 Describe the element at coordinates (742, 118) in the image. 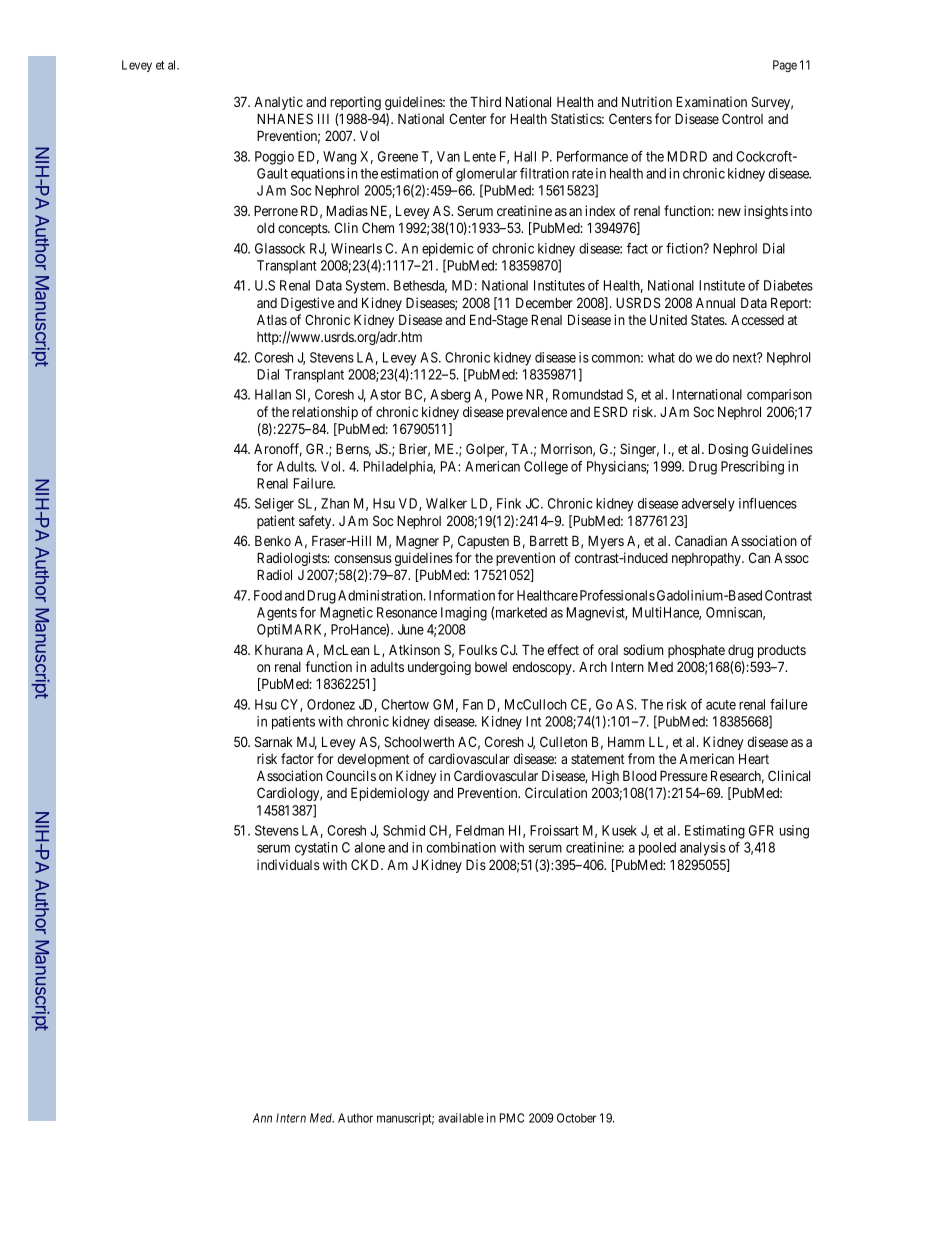

I see `Control` at that location.
